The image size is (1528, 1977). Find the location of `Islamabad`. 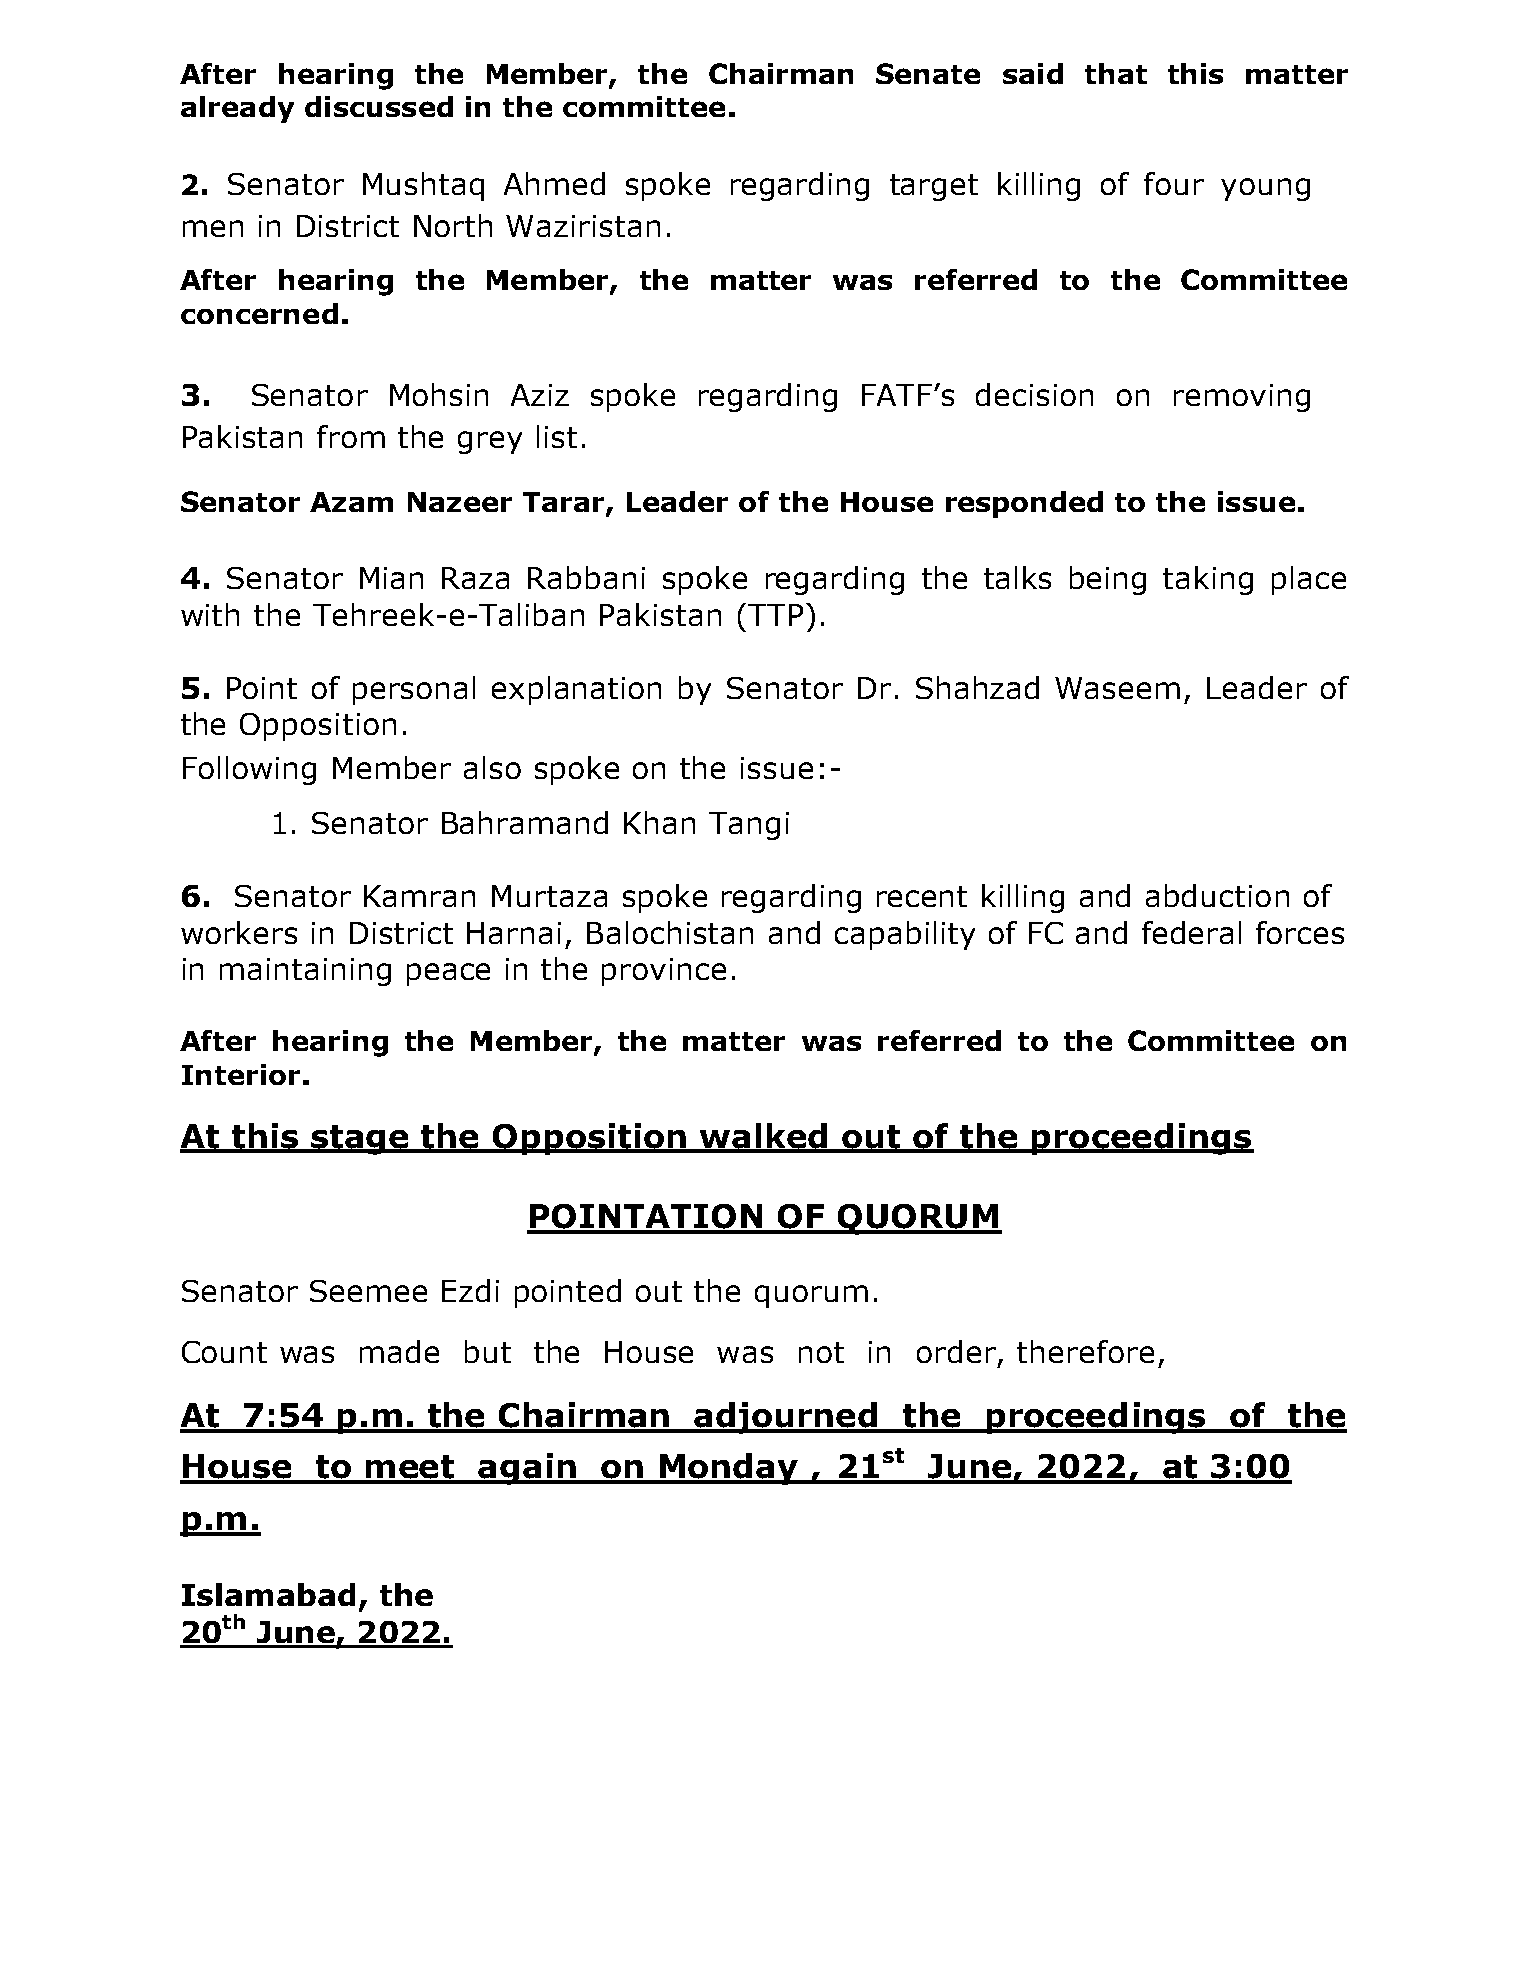

Islamabad is located at coordinates (268, 1594).
